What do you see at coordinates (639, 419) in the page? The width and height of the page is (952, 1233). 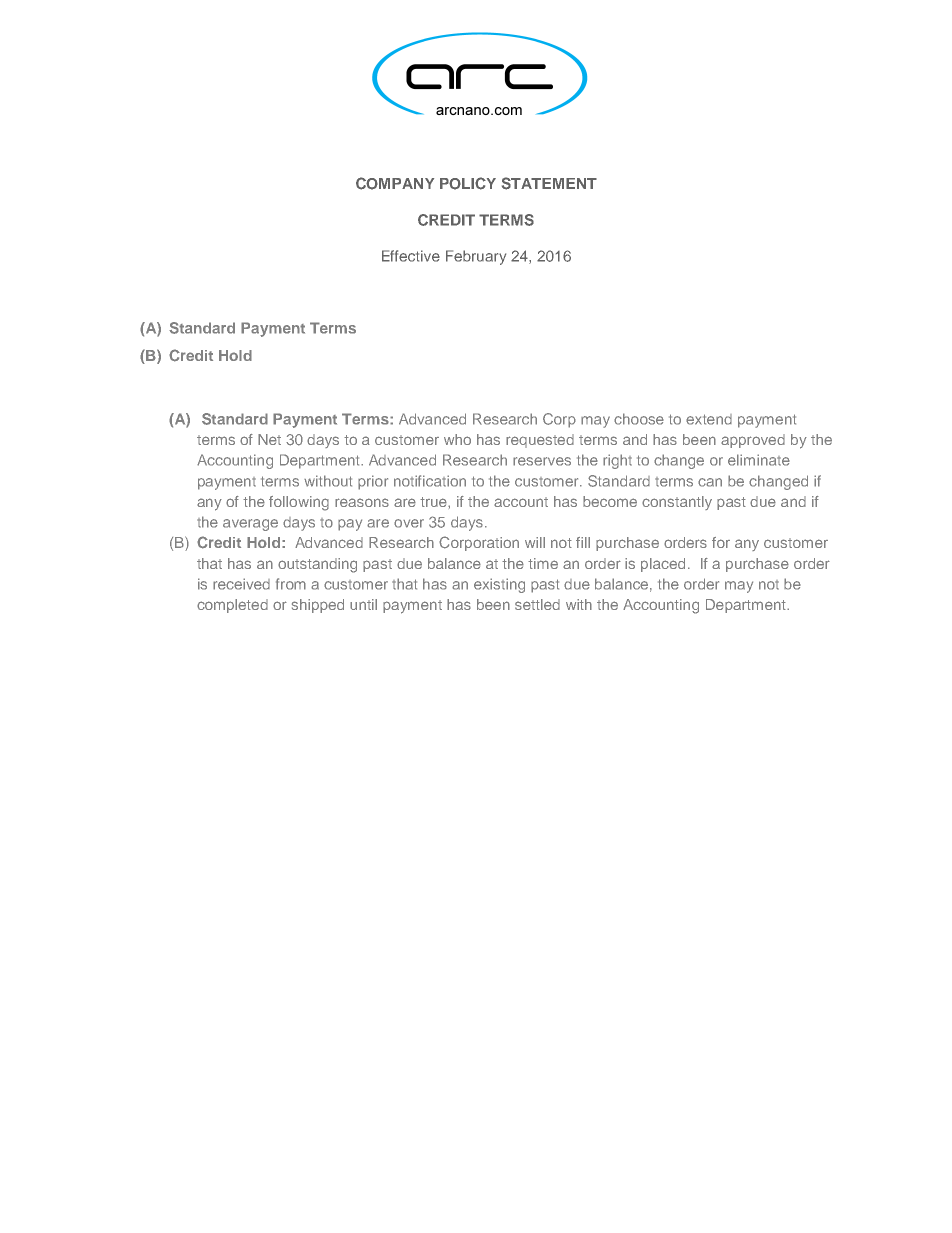 I see `choose` at bounding box center [639, 419].
